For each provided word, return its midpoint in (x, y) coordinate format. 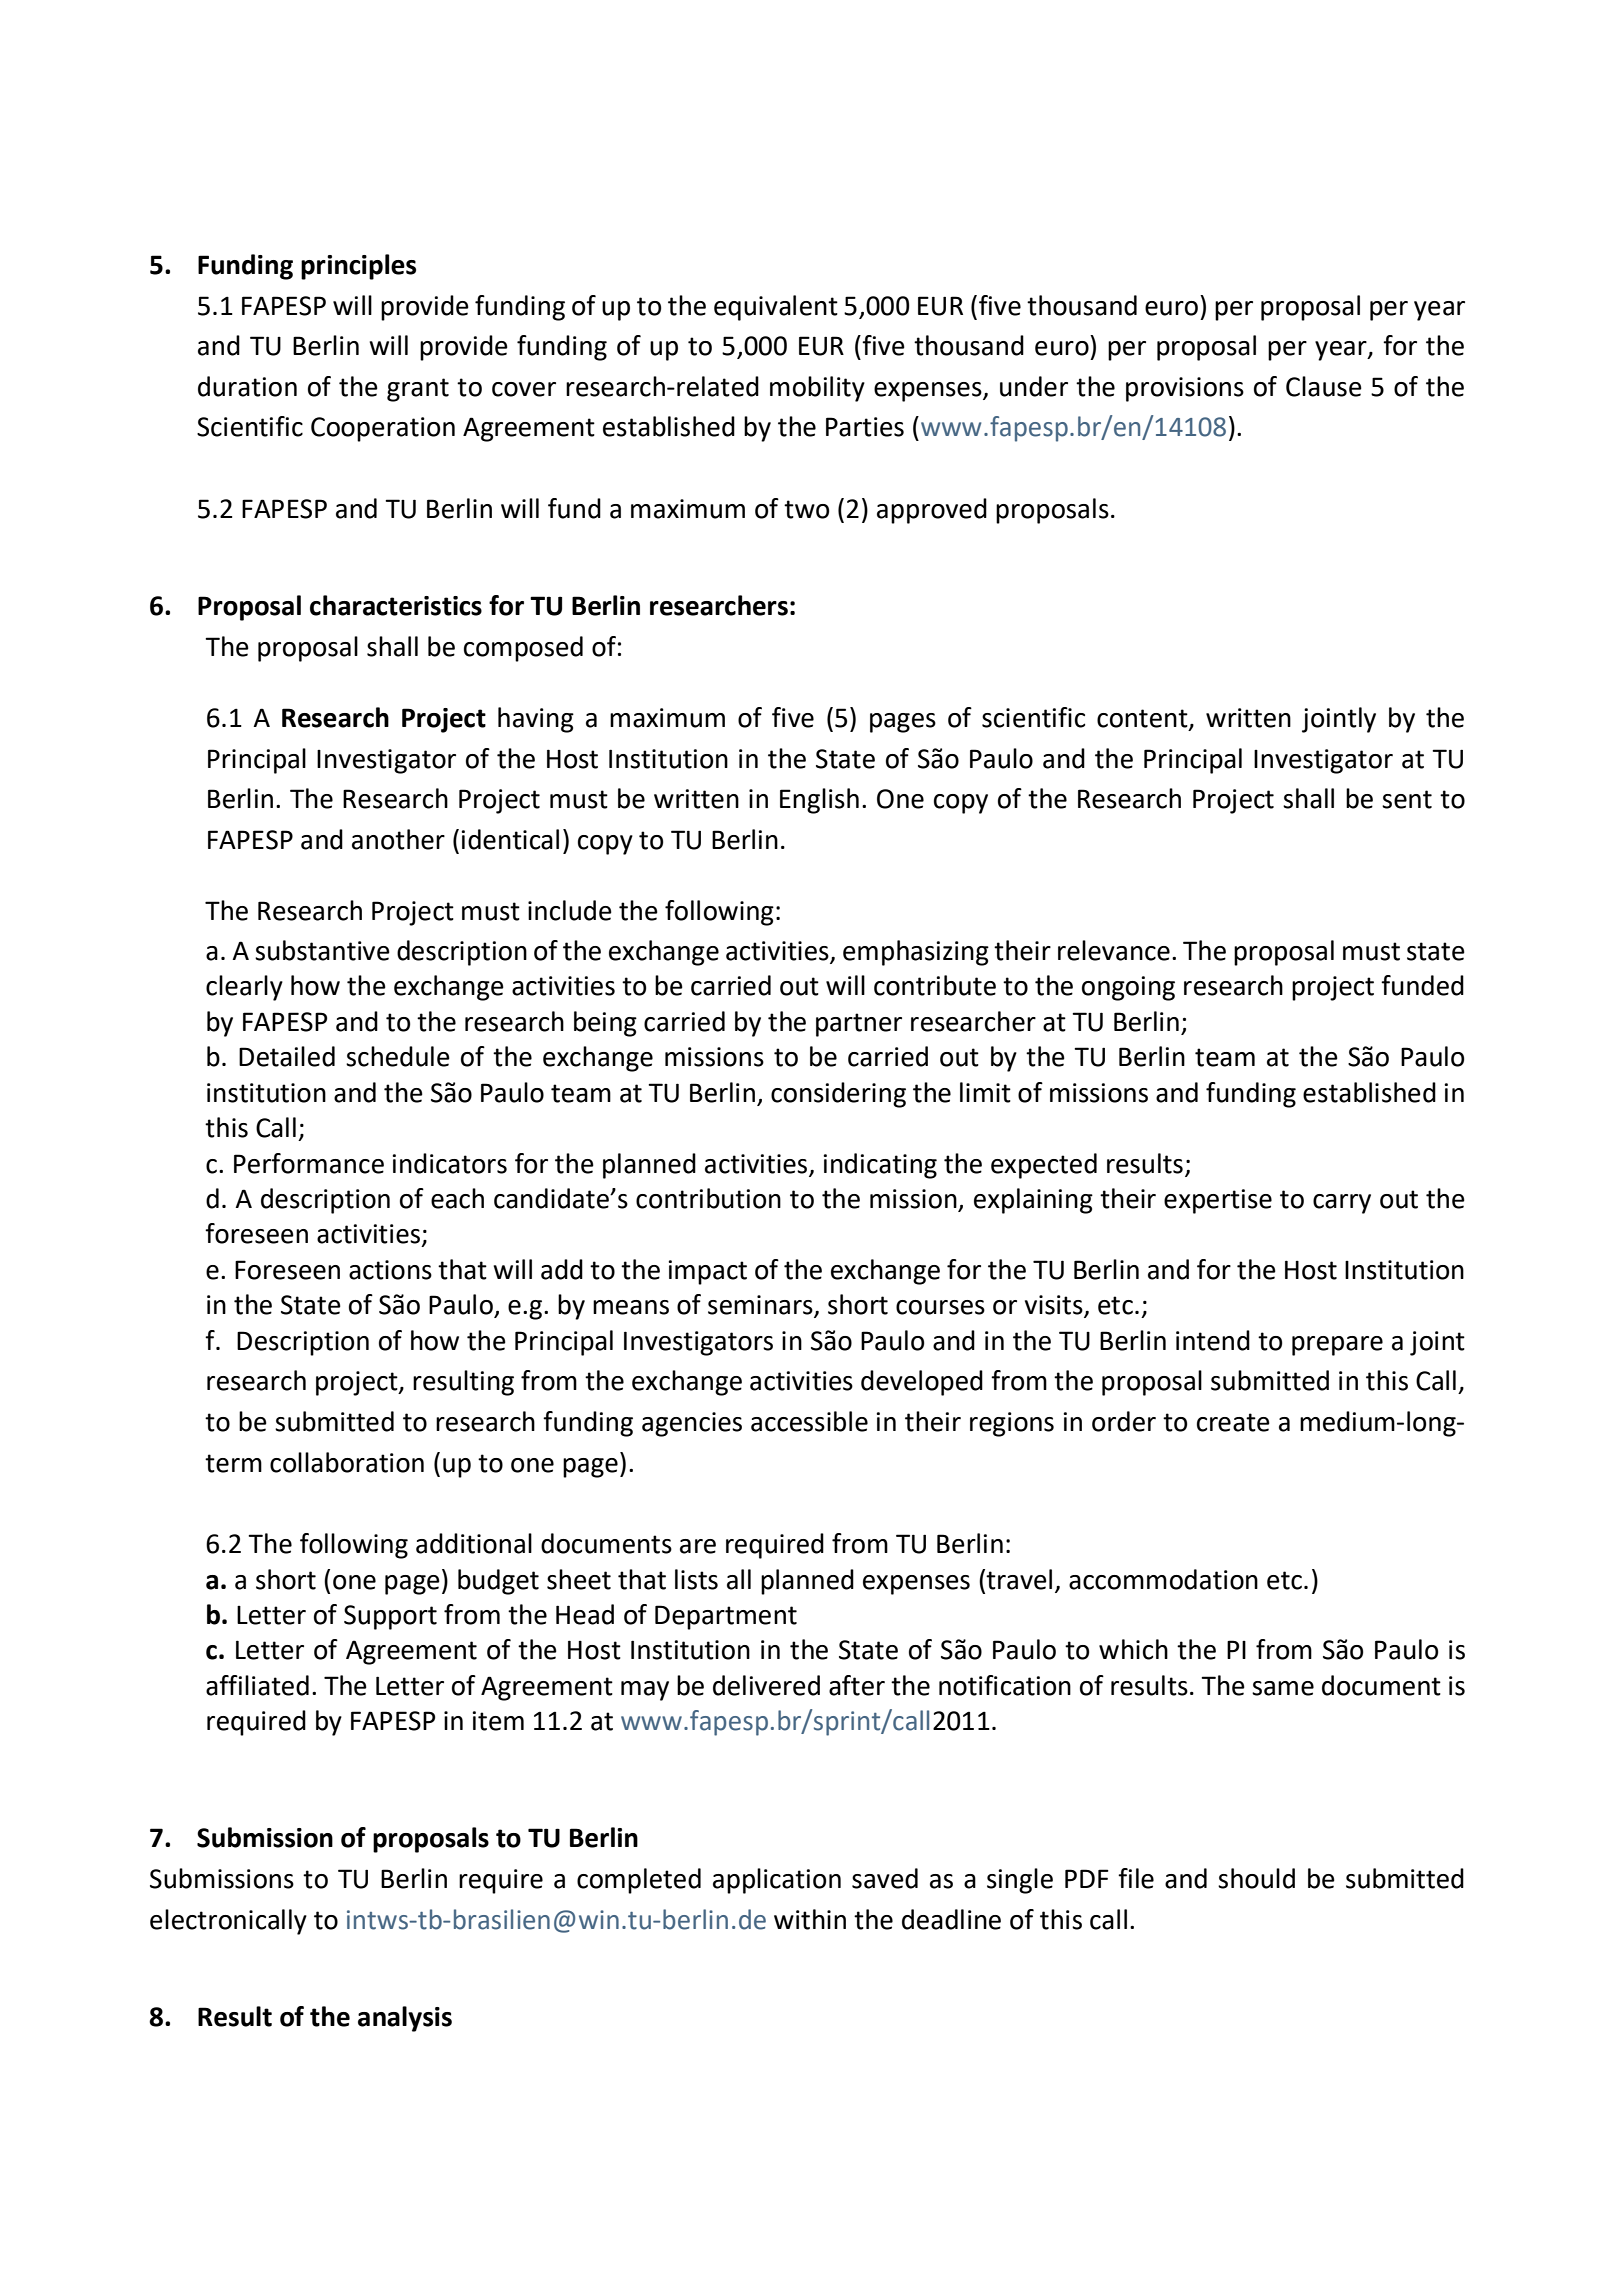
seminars (761, 1306)
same (1283, 1688)
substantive (322, 950)
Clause (1324, 386)
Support (390, 1617)
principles (358, 267)
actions (390, 1270)
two (806, 509)
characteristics (396, 605)
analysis (405, 2019)
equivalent (776, 308)
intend (1213, 1340)
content (1143, 719)
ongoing (1128, 988)
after (857, 1685)
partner (859, 1025)
